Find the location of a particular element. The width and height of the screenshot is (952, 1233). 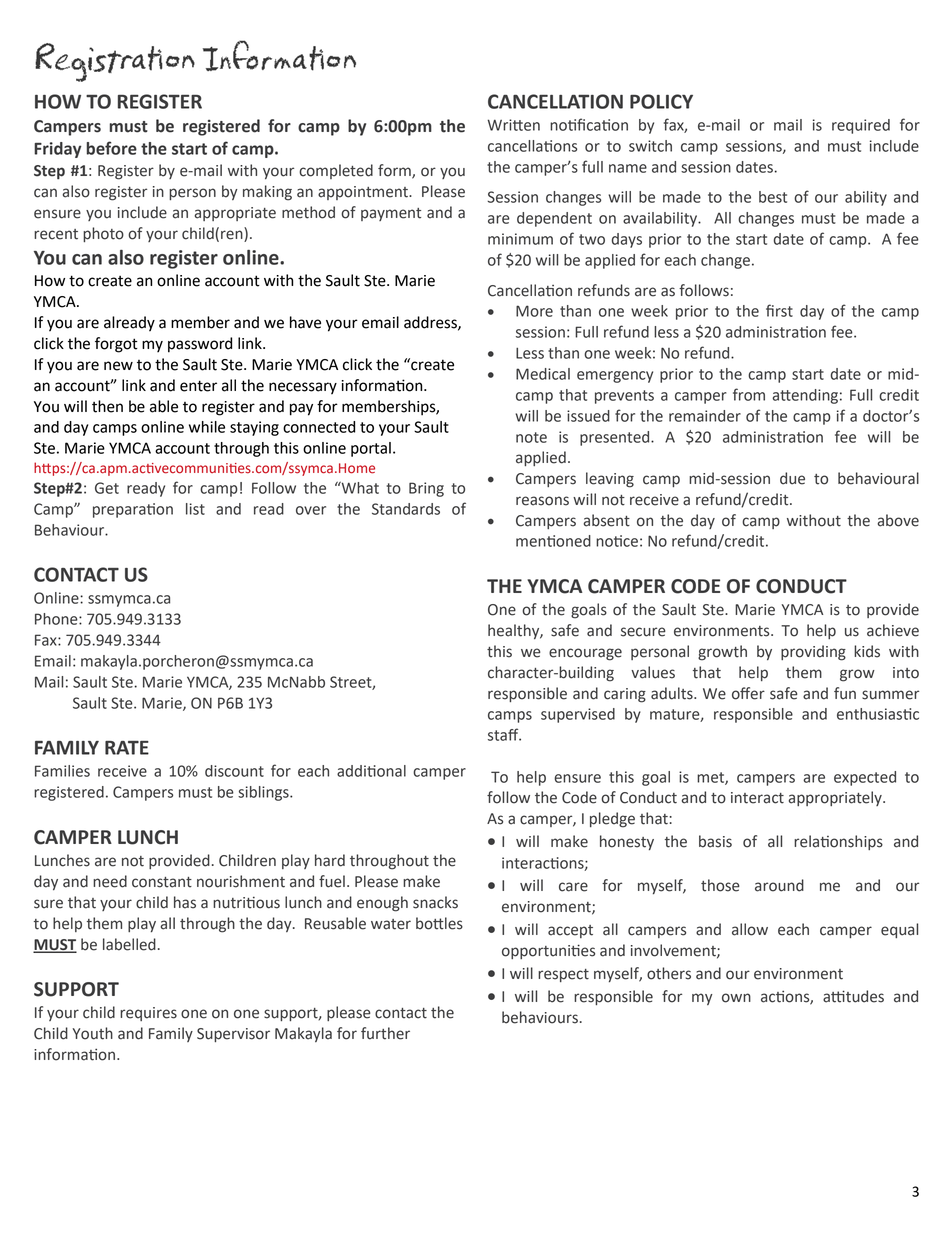

expected is located at coordinates (865, 778).
